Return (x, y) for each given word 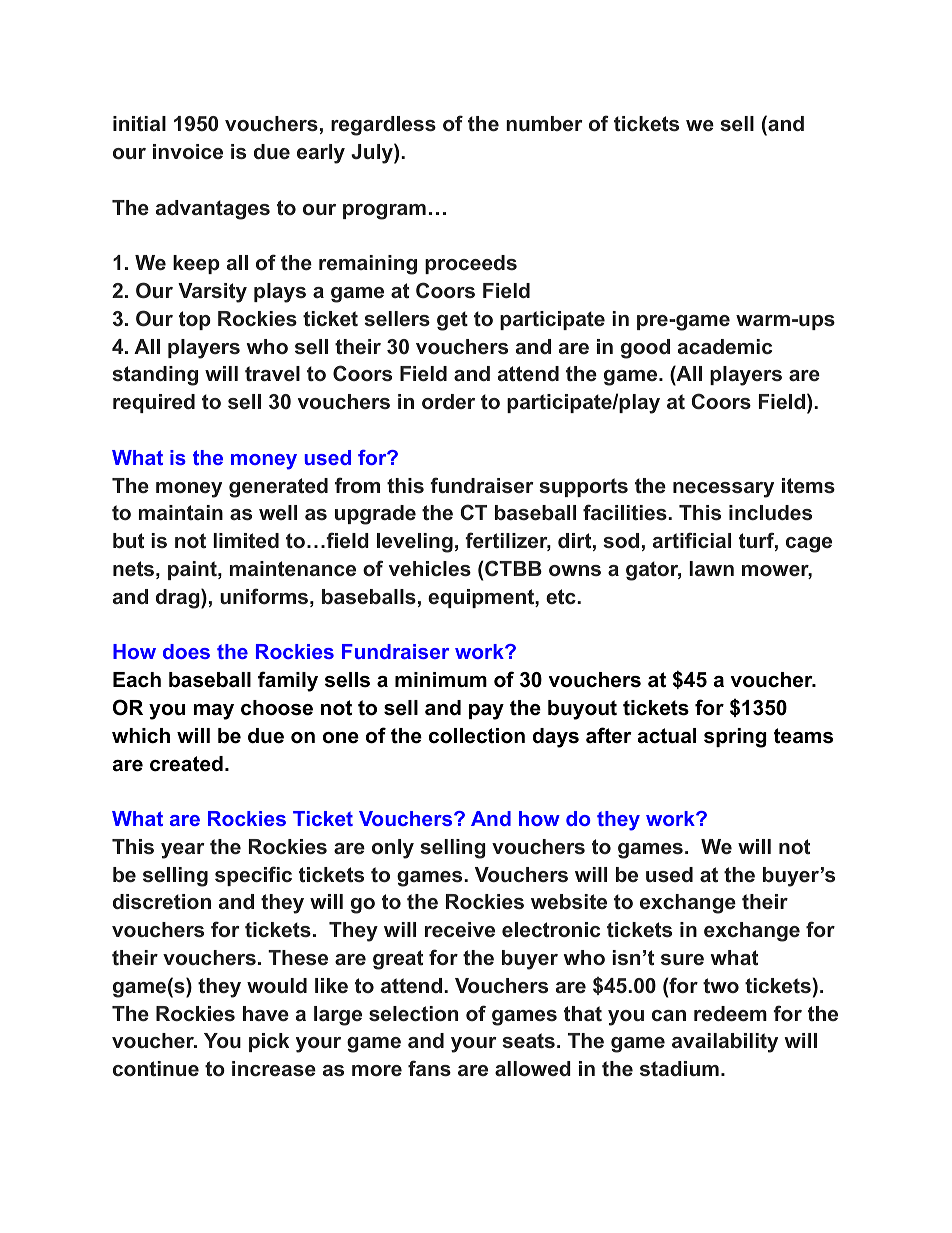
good (645, 349)
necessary (723, 490)
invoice (188, 152)
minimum (441, 680)
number (544, 123)
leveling (415, 543)
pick (269, 1042)
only (393, 849)
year (183, 851)
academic (725, 346)
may (213, 712)
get (452, 321)
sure (682, 959)
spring (735, 738)
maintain (181, 512)
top (195, 320)
